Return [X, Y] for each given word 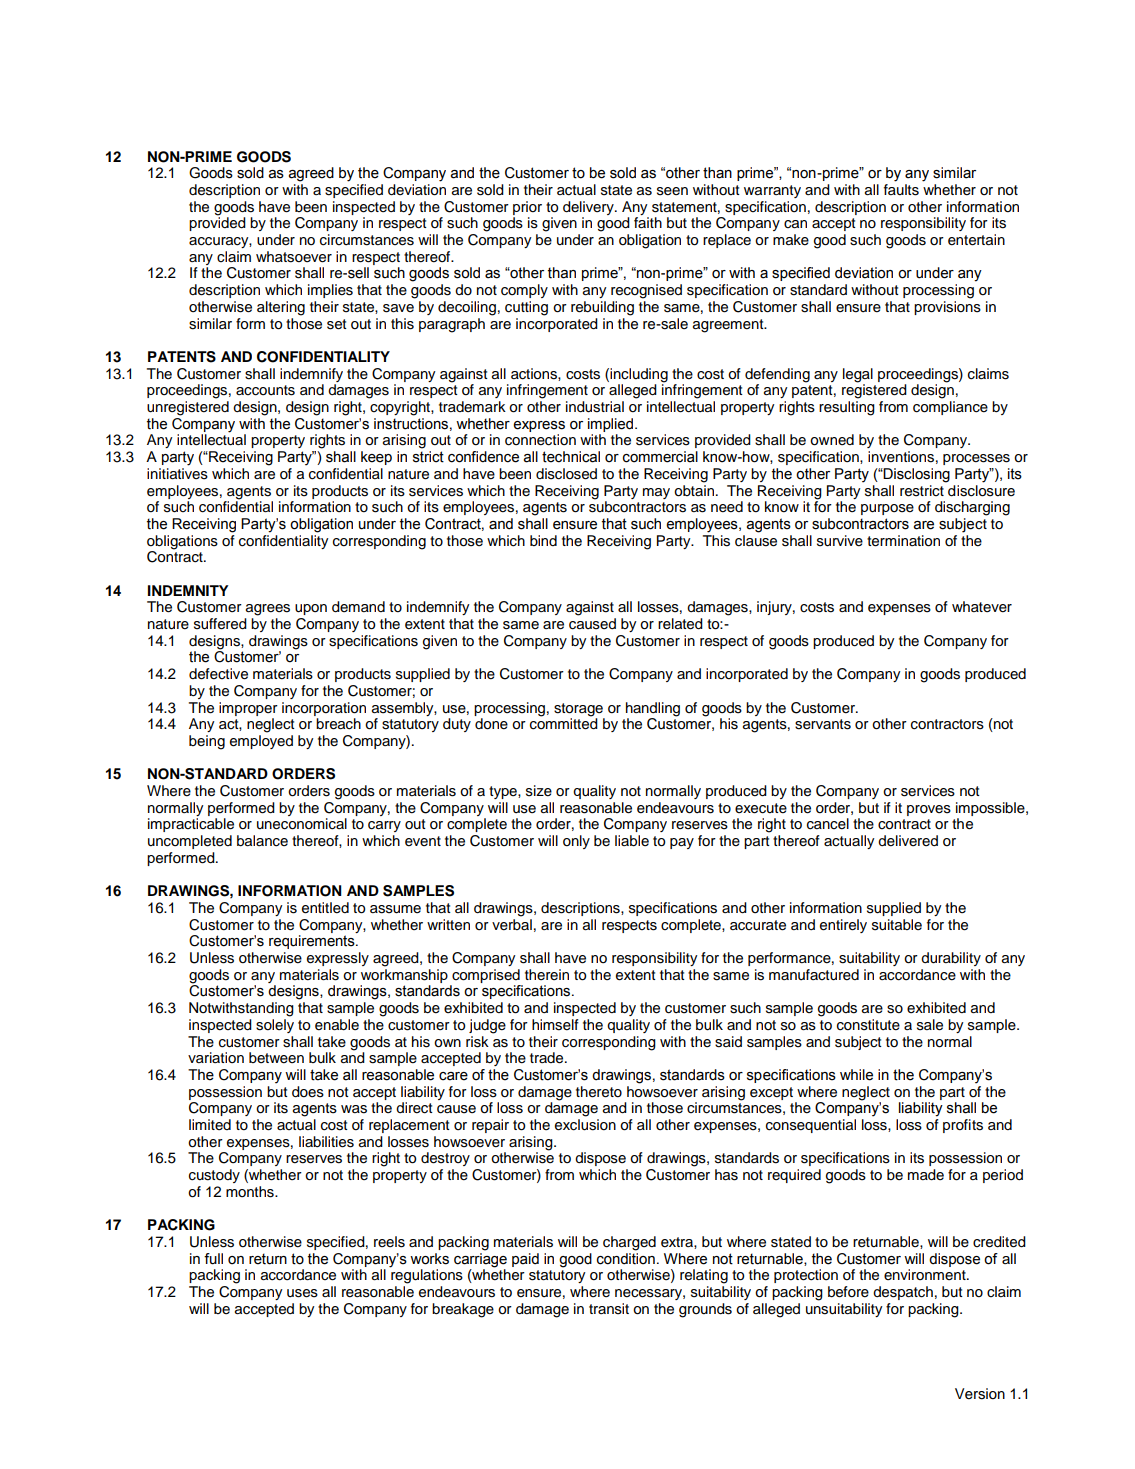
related [680, 624]
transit [609, 1309]
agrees [268, 610]
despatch [903, 1293]
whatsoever [294, 257]
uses [302, 1293]
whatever [982, 607]
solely [275, 1026]
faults [901, 190]
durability [951, 959]
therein [547, 974]
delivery [589, 208]
